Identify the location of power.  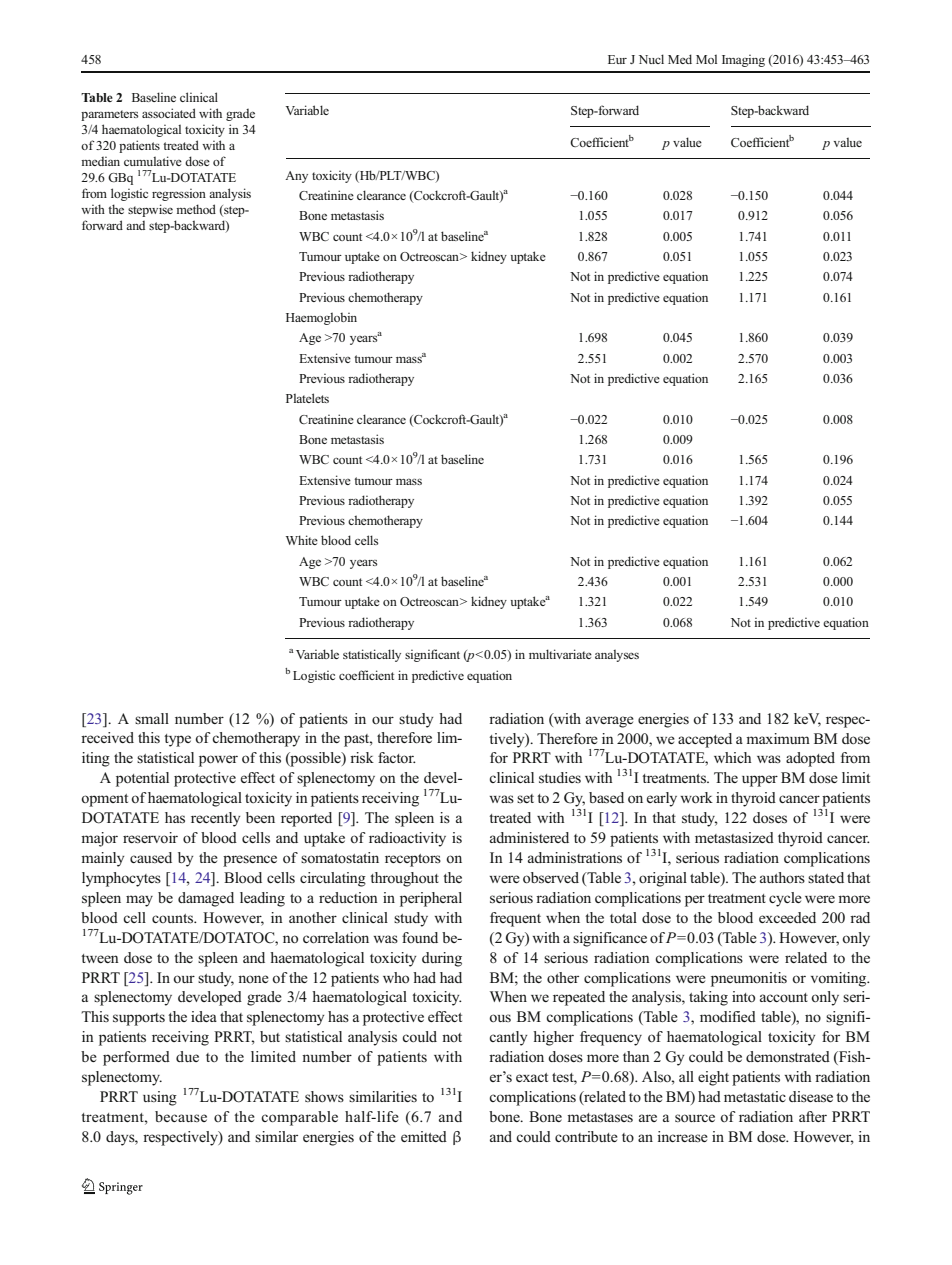
(218, 761).
